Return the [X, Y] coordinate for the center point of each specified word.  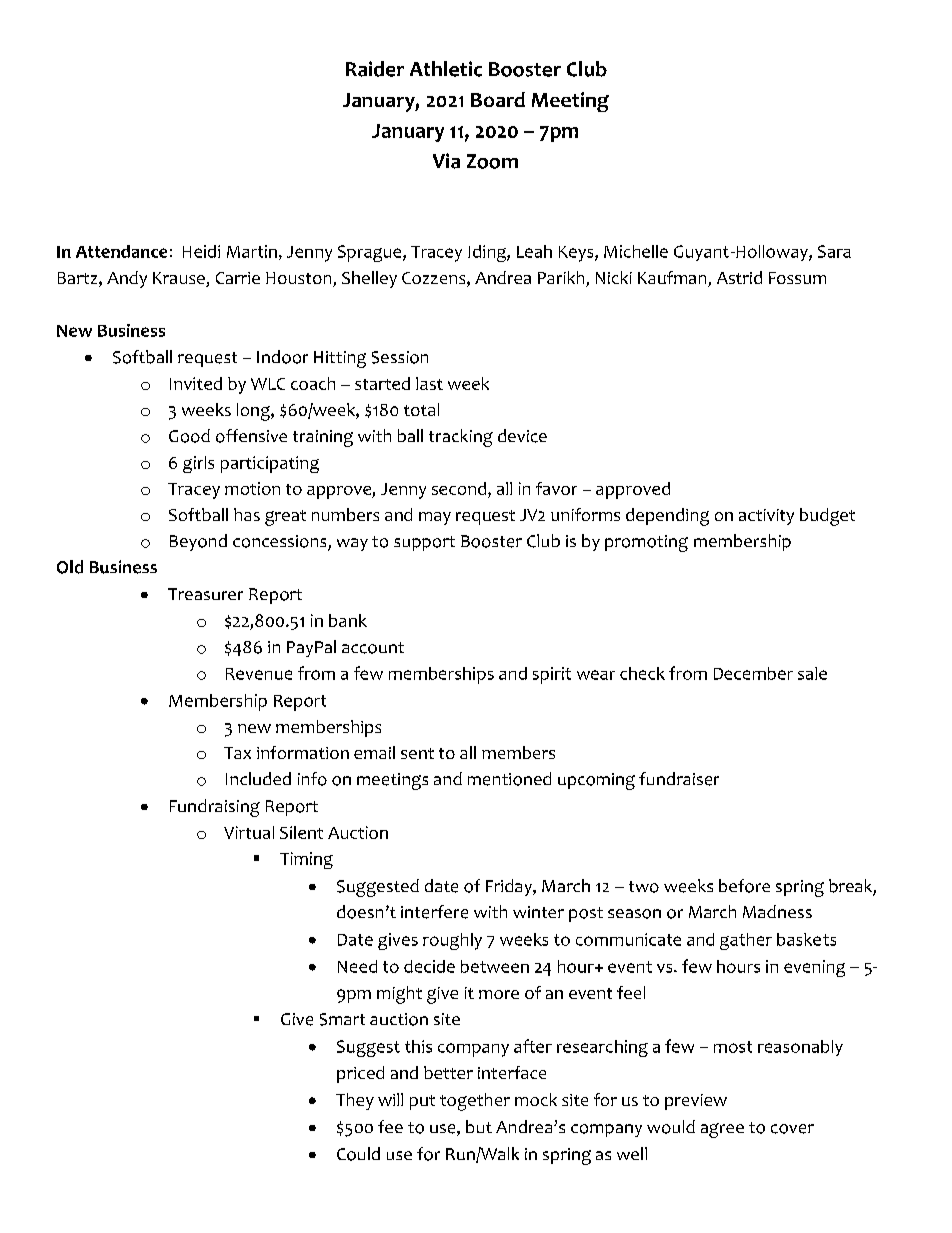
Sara [834, 251]
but [479, 1126]
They [355, 1101]
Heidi [201, 251]
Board [498, 99]
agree [722, 1130]
